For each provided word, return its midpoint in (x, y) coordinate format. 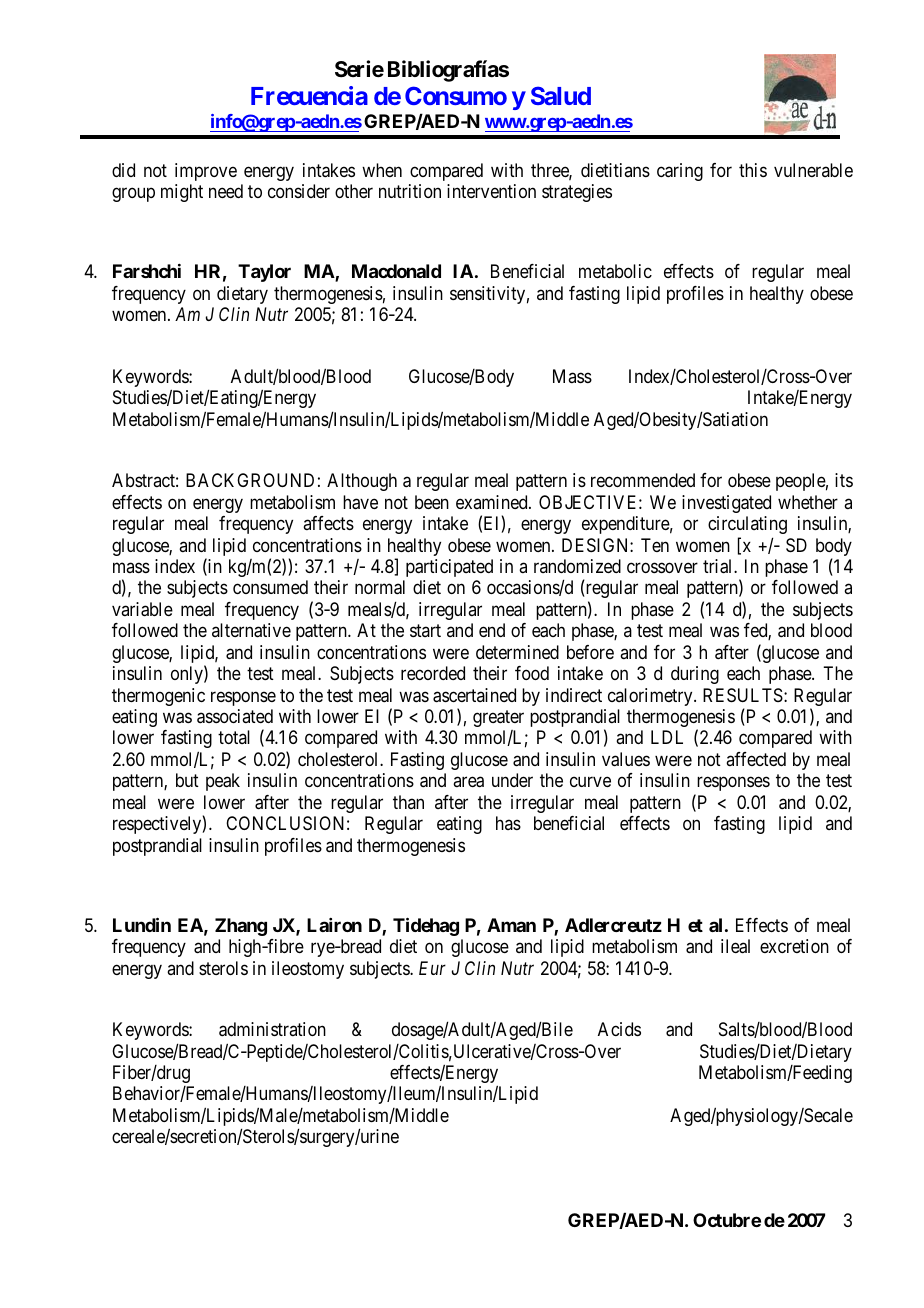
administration (272, 1029)
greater (498, 718)
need (226, 191)
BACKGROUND (250, 480)
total (234, 737)
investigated (726, 504)
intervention (491, 191)
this (753, 170)
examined (493, 502)
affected (756, 759)
